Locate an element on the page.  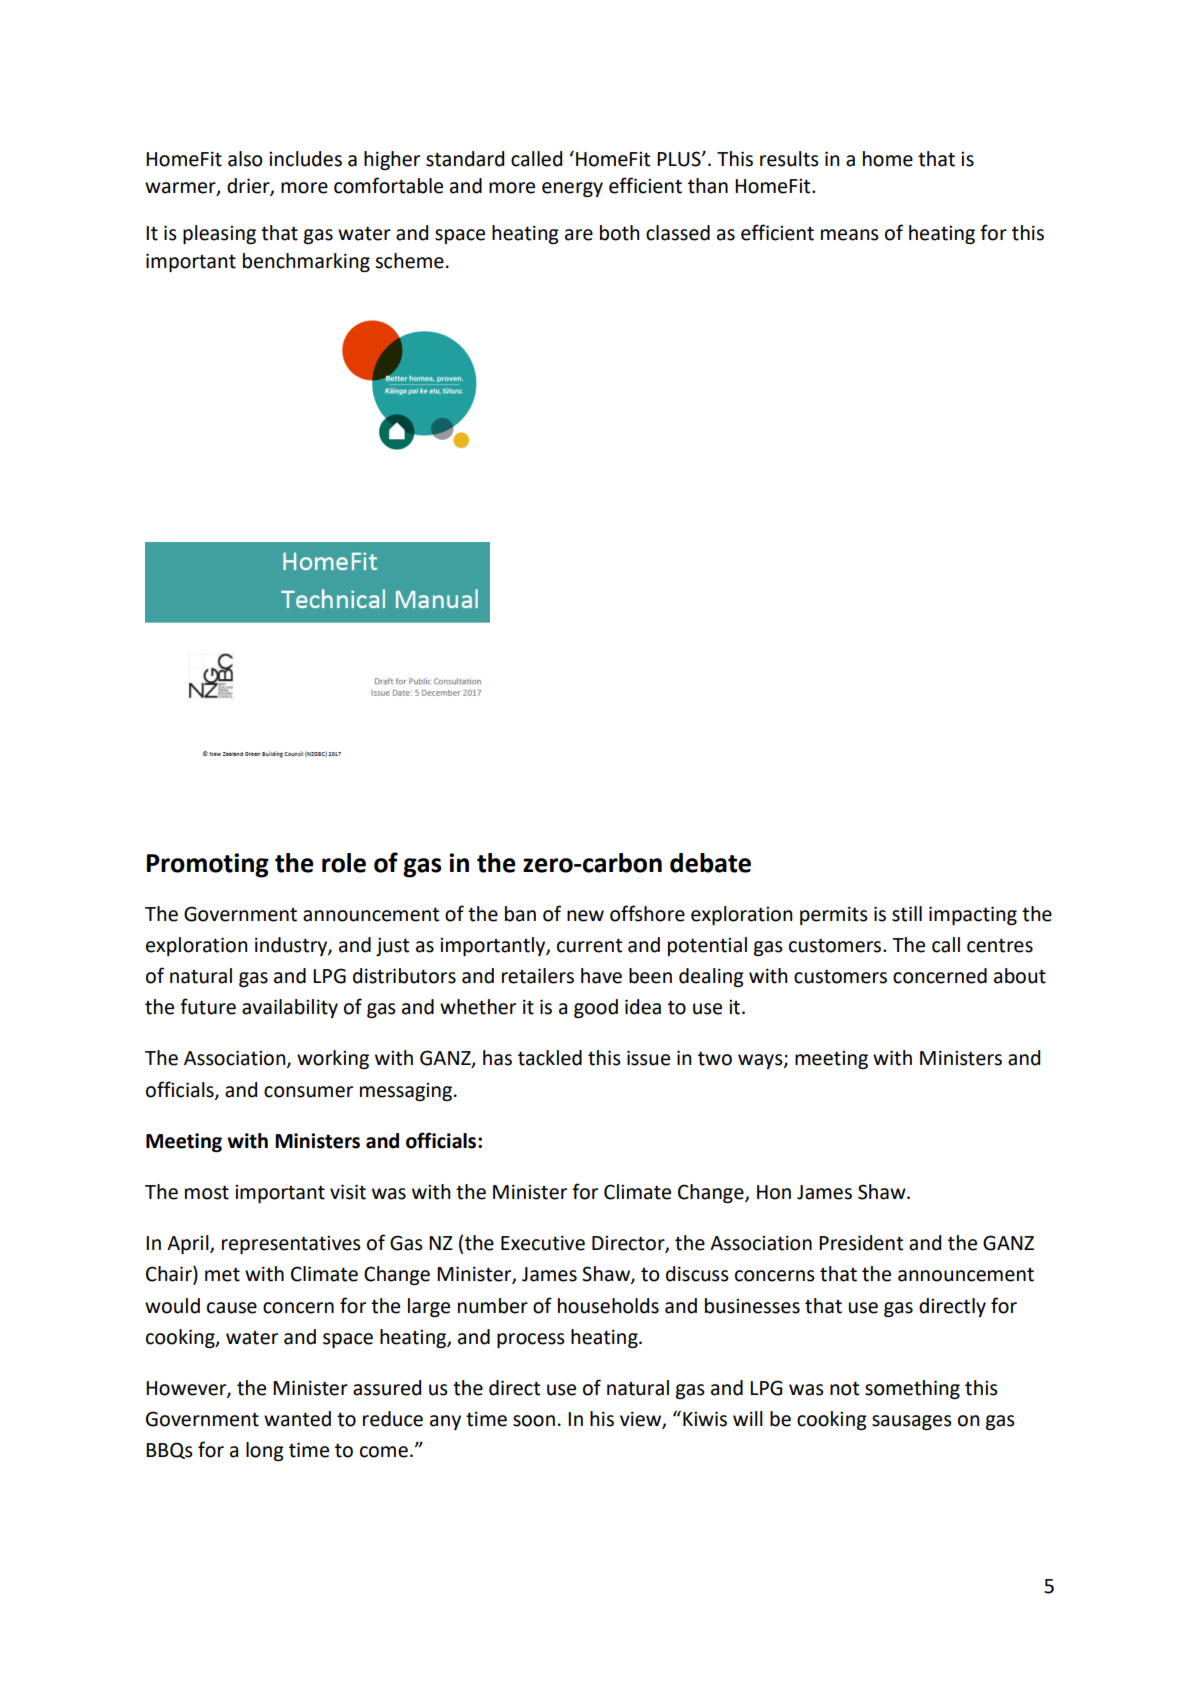
still is located at coordinates (907, 914).
